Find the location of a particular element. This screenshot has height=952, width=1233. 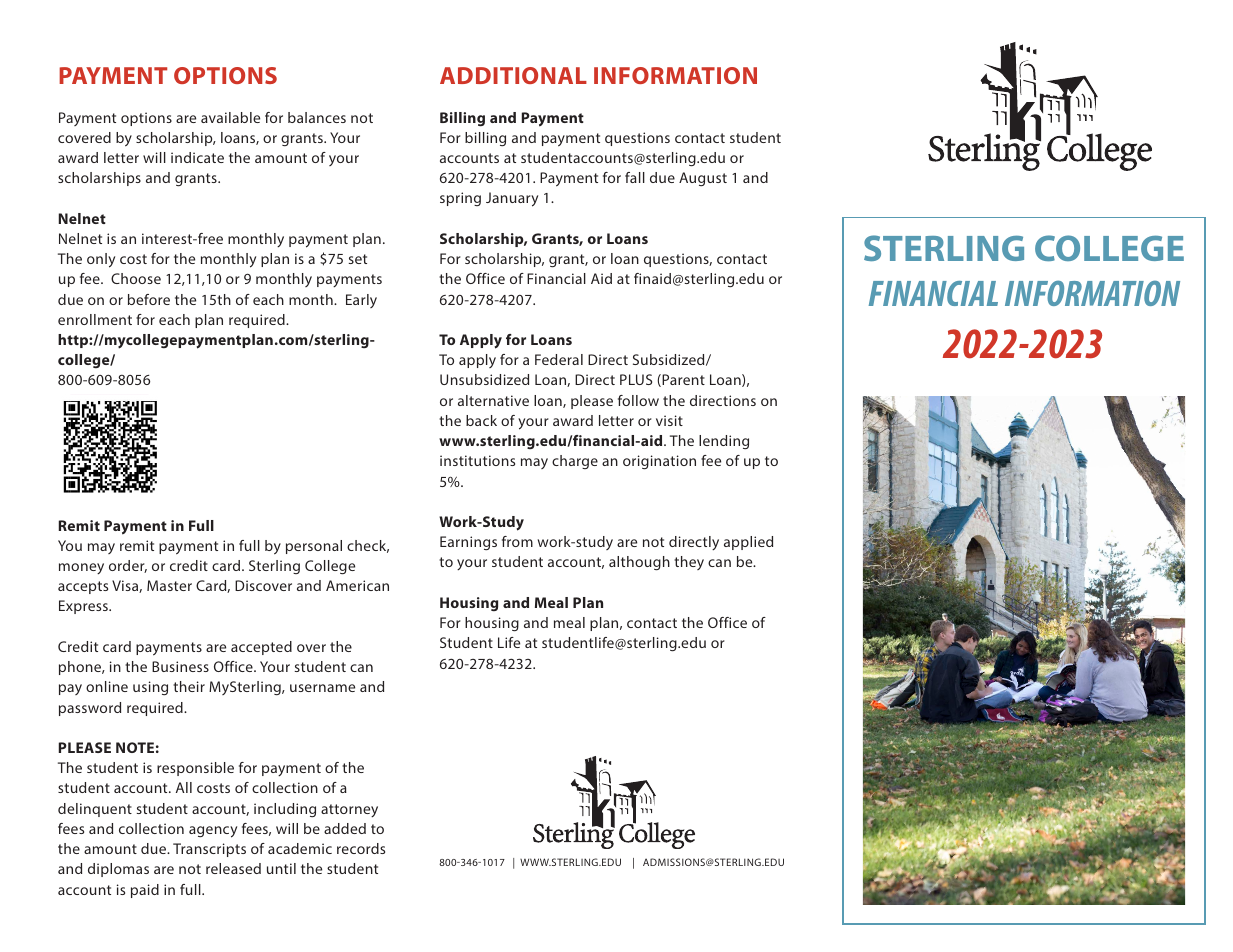

order is located at coordinates (128, 566).
